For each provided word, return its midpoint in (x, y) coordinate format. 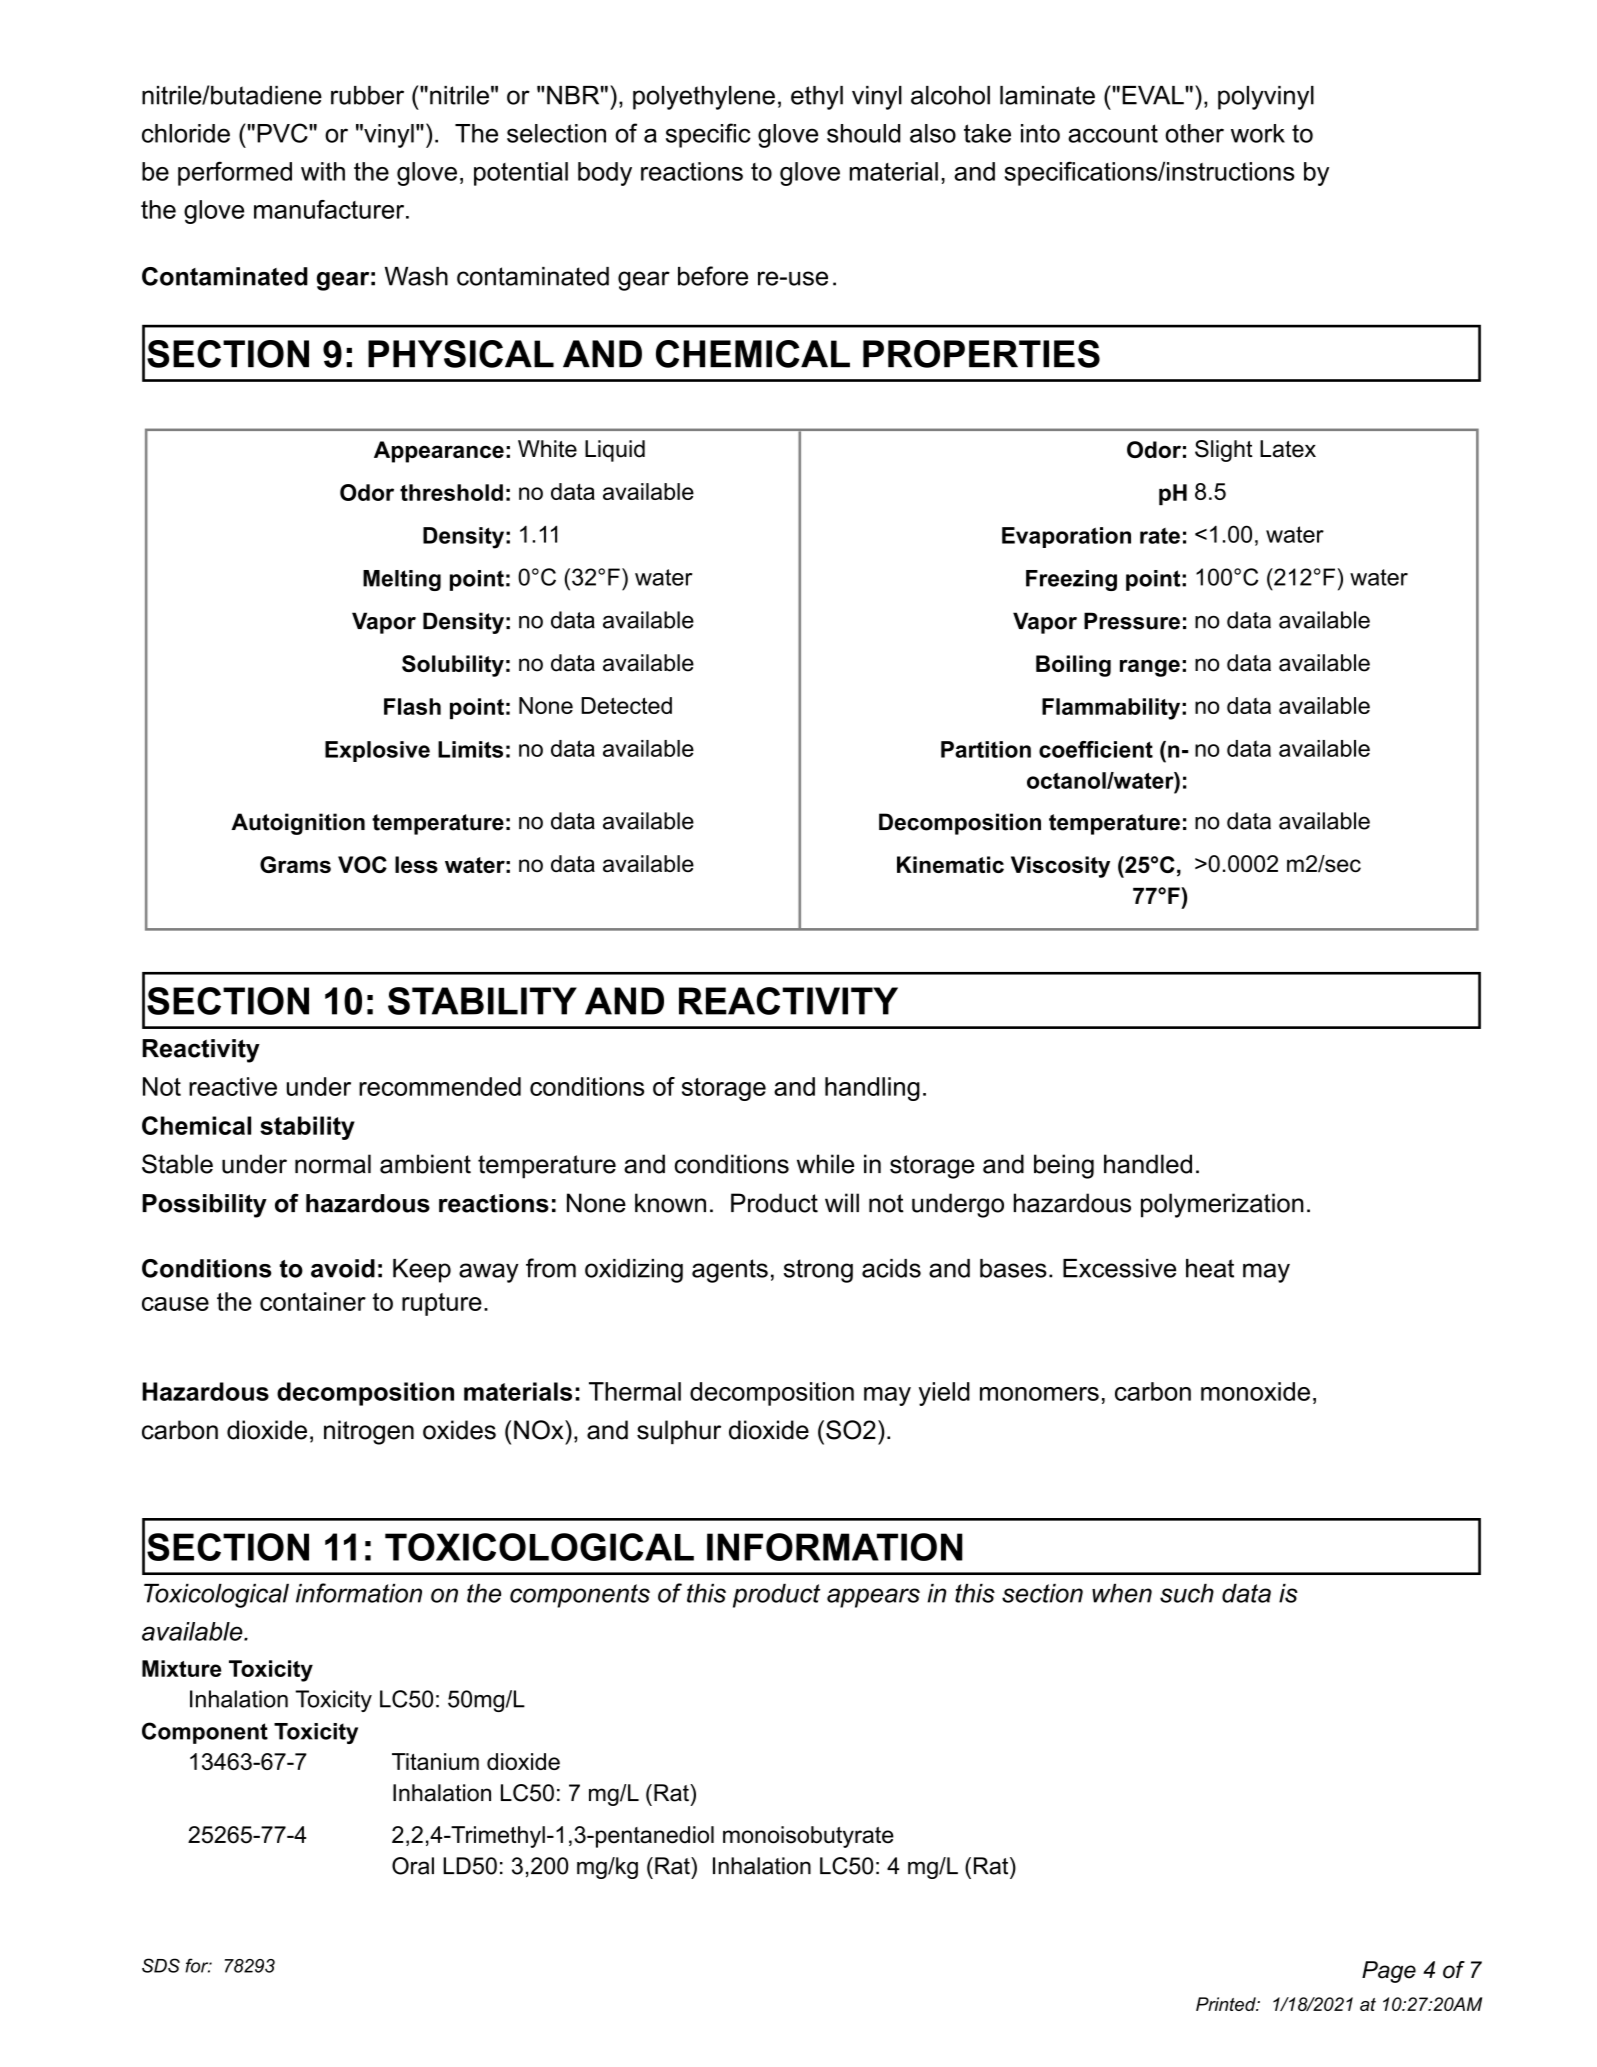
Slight (1224, 451)
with (323, 171)
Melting (402, 580)
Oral (413, 1866)
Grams (295, 864)
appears (873, 1598)
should (863, 133)
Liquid (615, 451)
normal (333, 1164)
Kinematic (950, 864)
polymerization (1222, 1205)
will (842, 1202)
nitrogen (369, 1432)
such (1187, 1593)
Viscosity (1060, 867)
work (1258, 133)
